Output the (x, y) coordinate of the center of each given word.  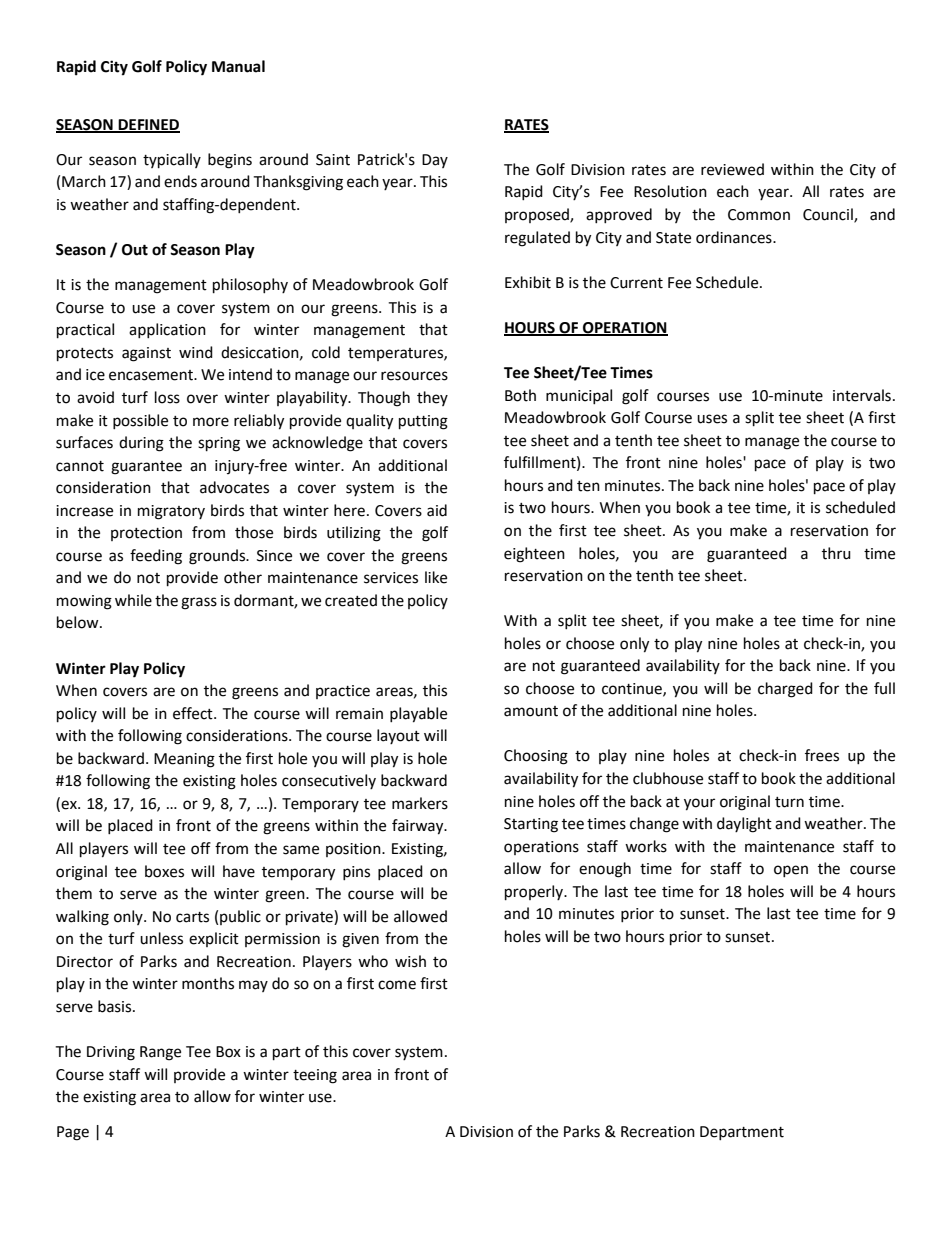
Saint (333, 160)
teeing (315, 1076)
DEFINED (148, 125)
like (436, 577)
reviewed (732, 169)
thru (836, 553)
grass (199, 603)
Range (160, 1053)
